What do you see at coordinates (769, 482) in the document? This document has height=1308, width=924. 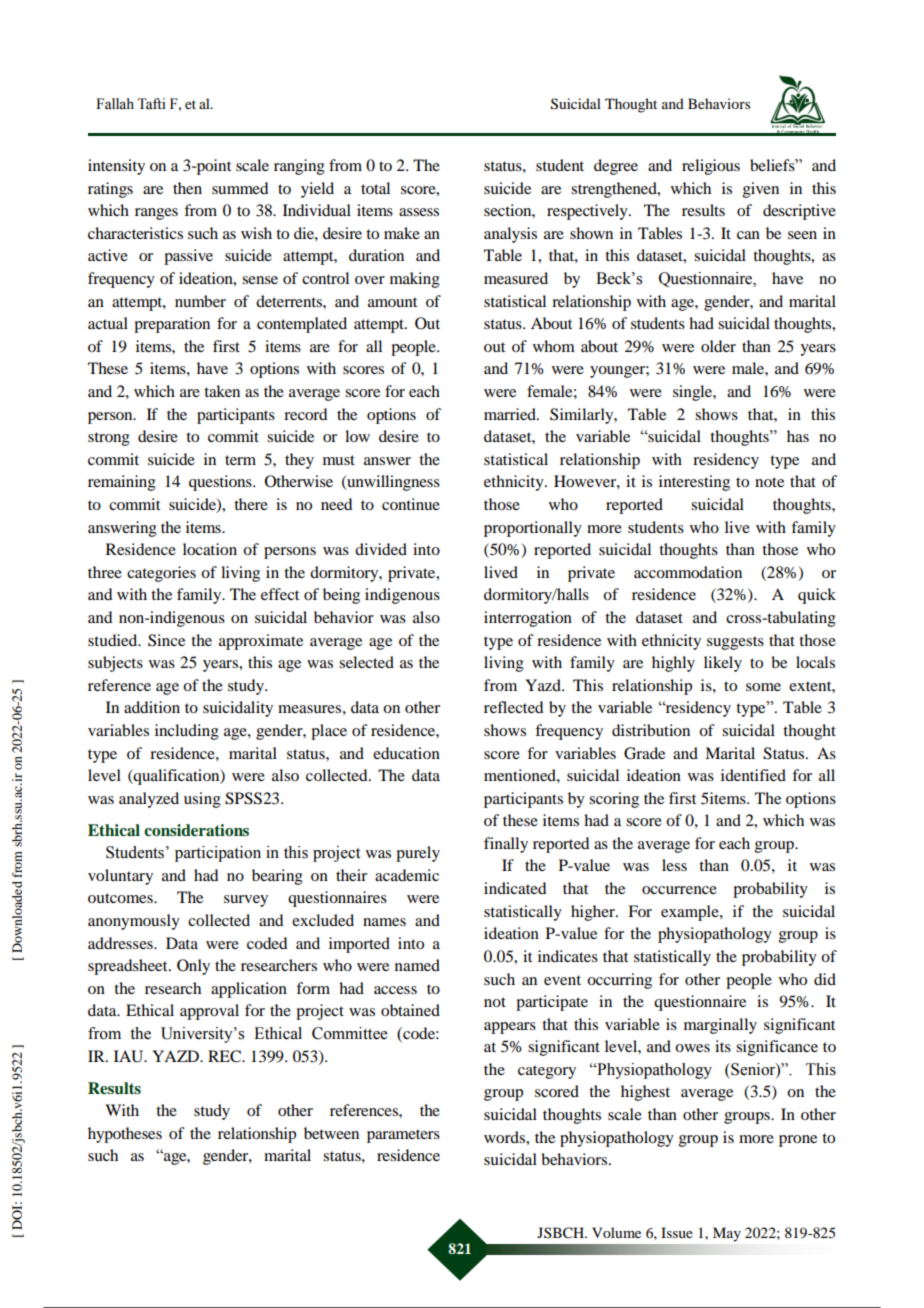 I see `note` at bounding box center [769, 482].
